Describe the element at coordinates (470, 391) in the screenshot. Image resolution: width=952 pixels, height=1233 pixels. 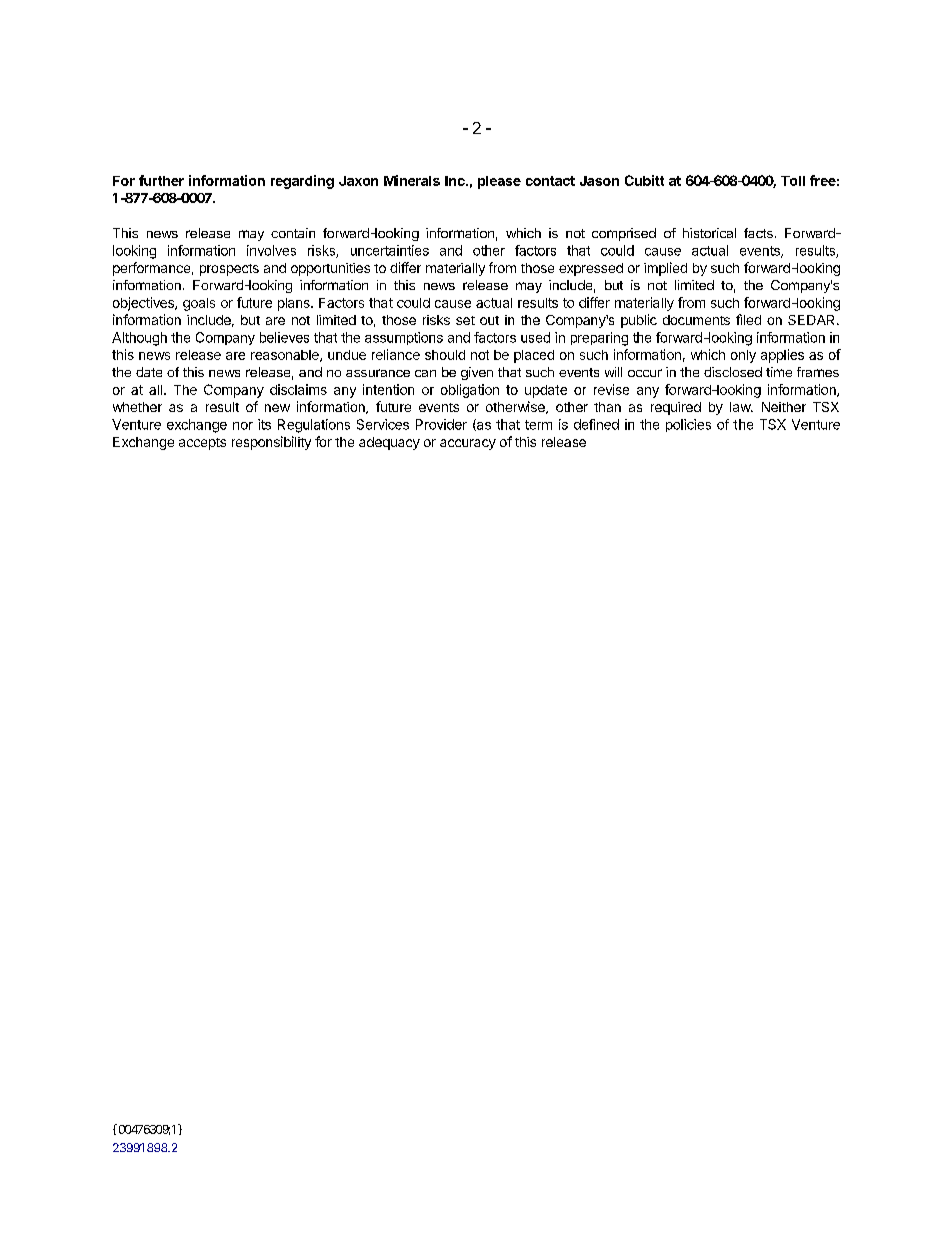
I see `obligation` at that location.
